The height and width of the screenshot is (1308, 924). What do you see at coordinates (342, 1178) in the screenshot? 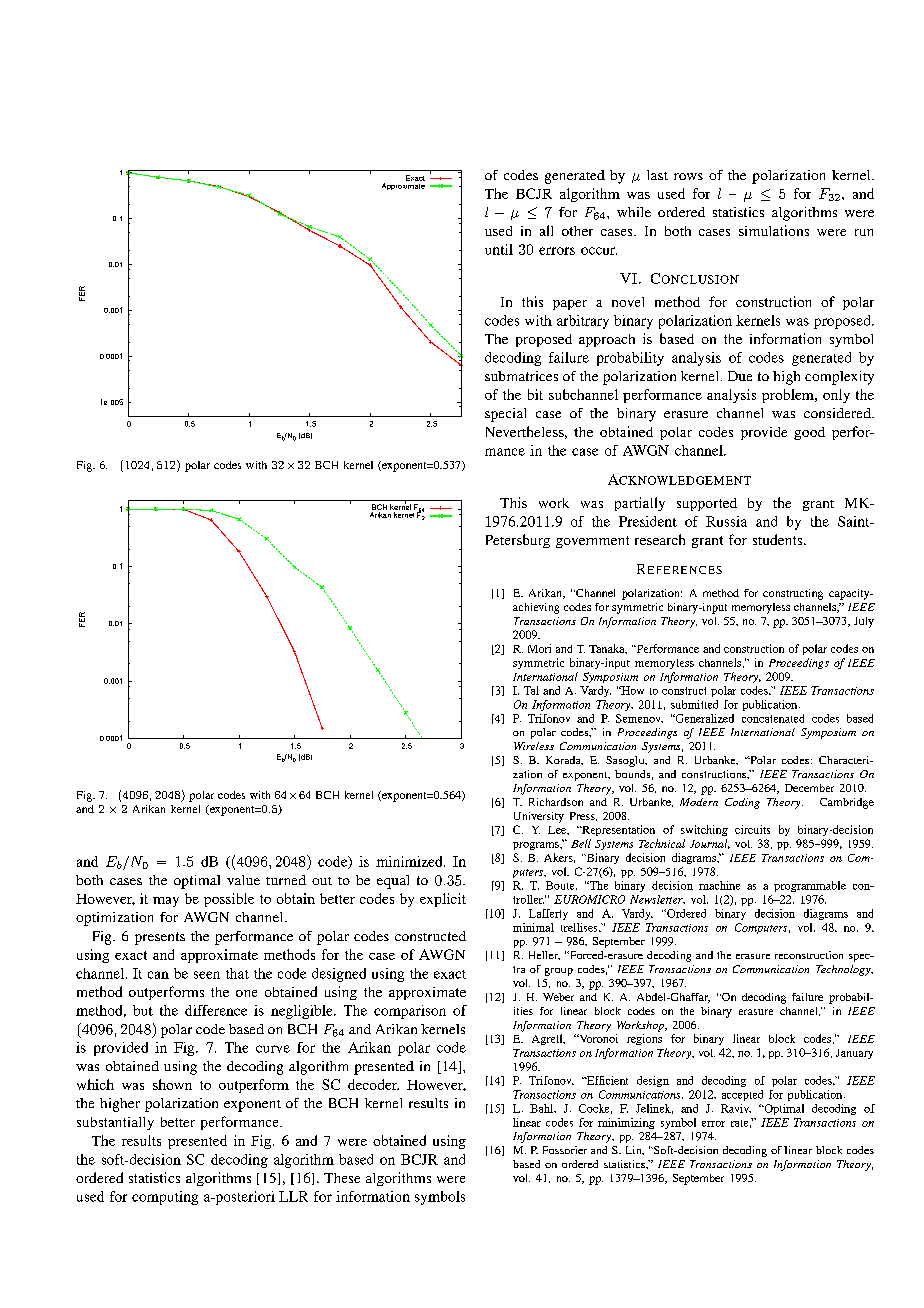
I see `These` at bounding box center [342, 1178].
